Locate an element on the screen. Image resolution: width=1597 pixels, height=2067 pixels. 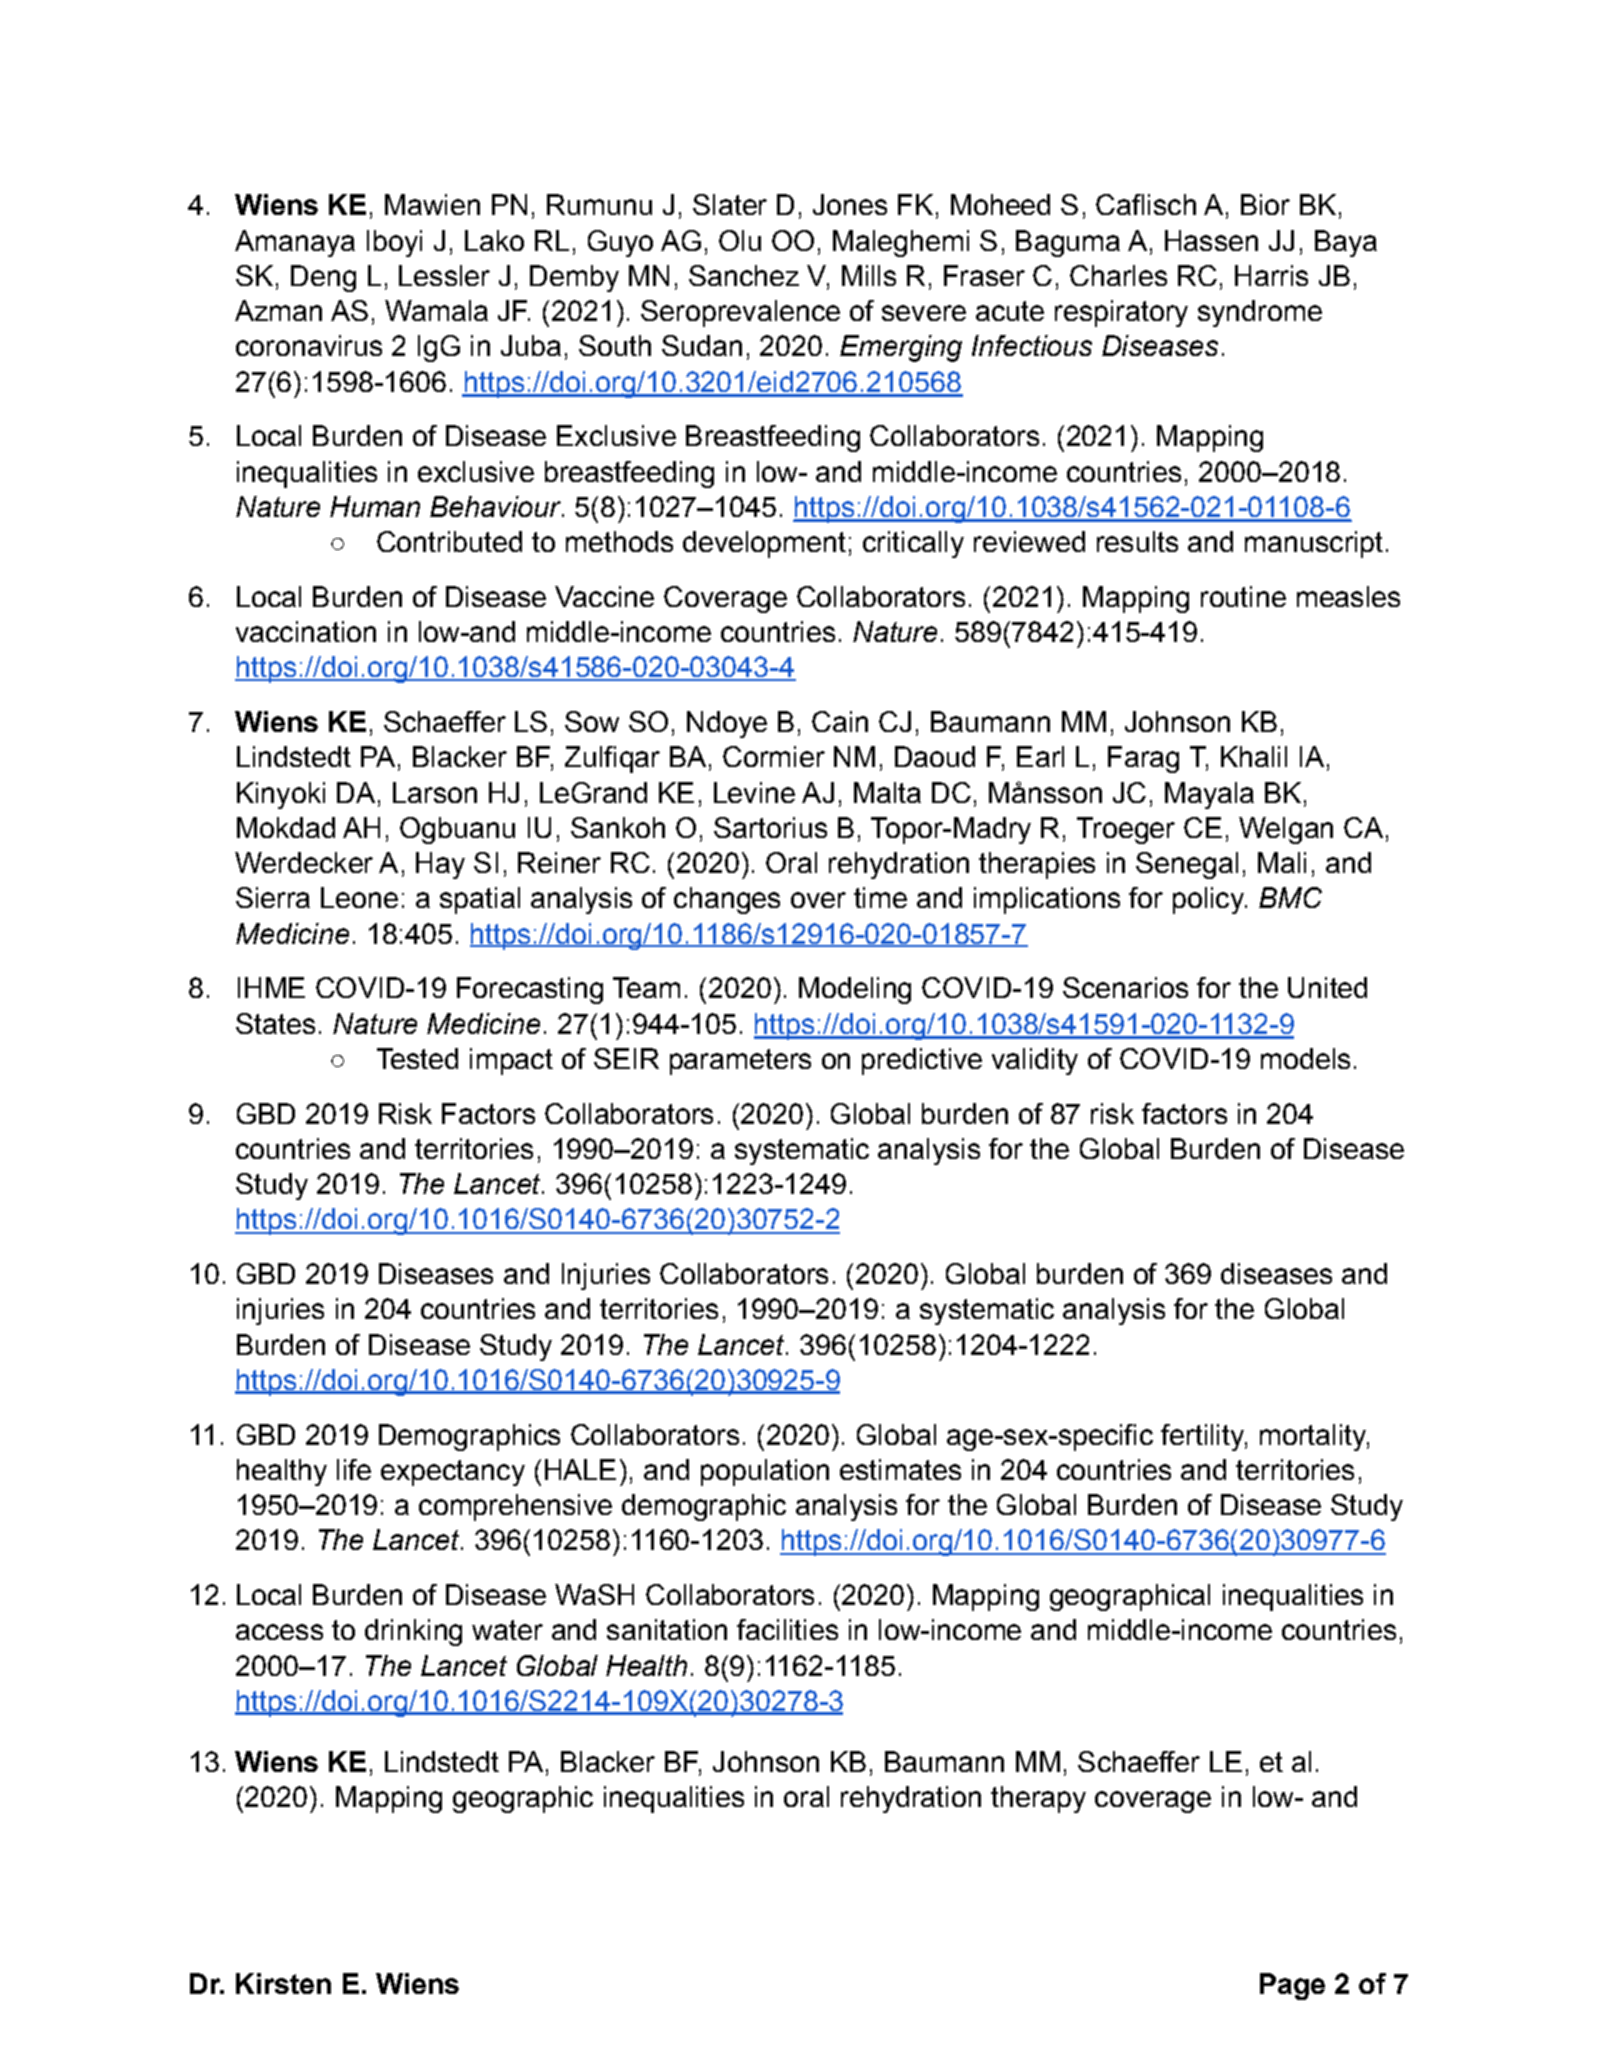
estimates is located at coordinates (900, 1469).
